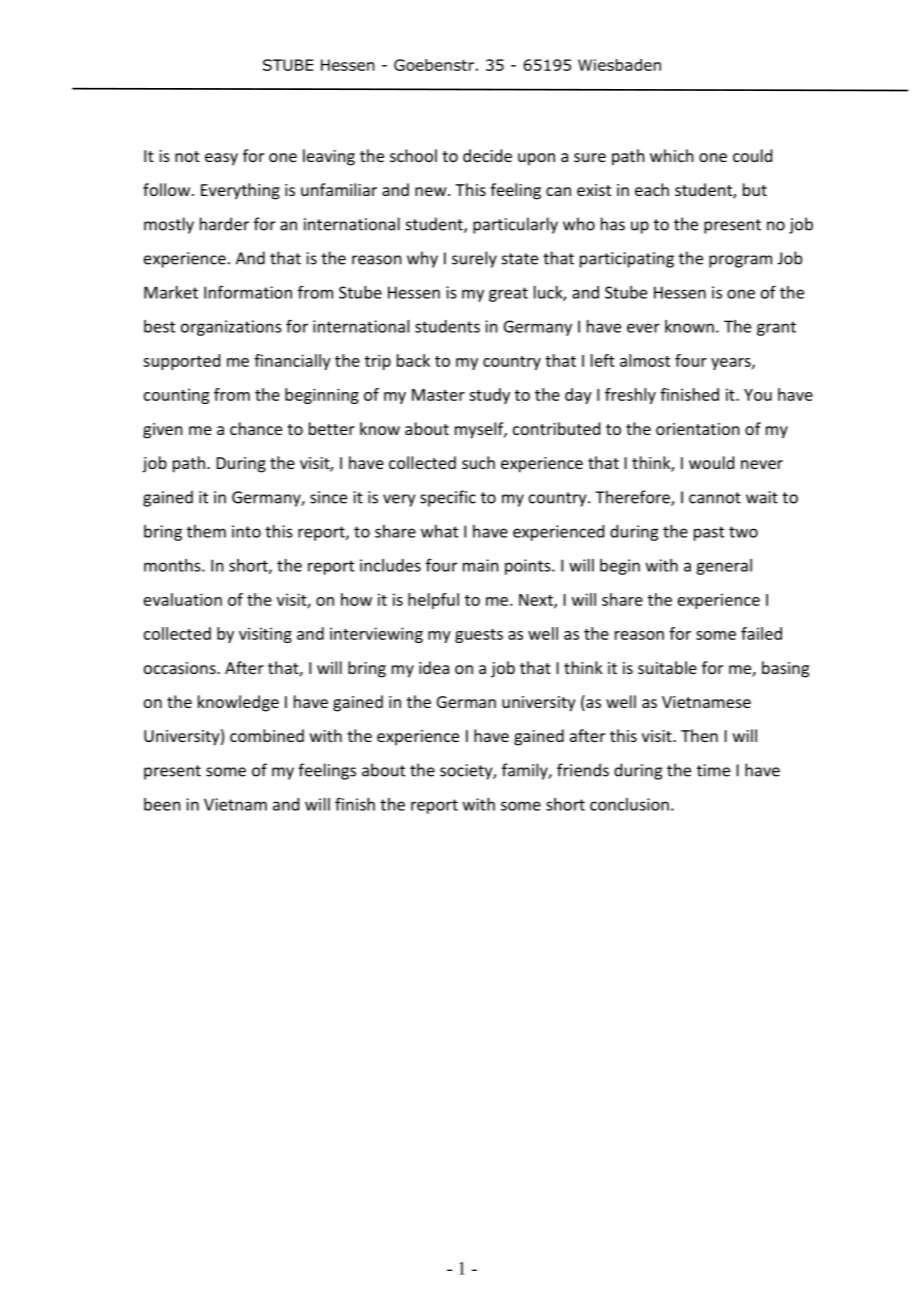  I want to click on orientation, so click(698, 429).
